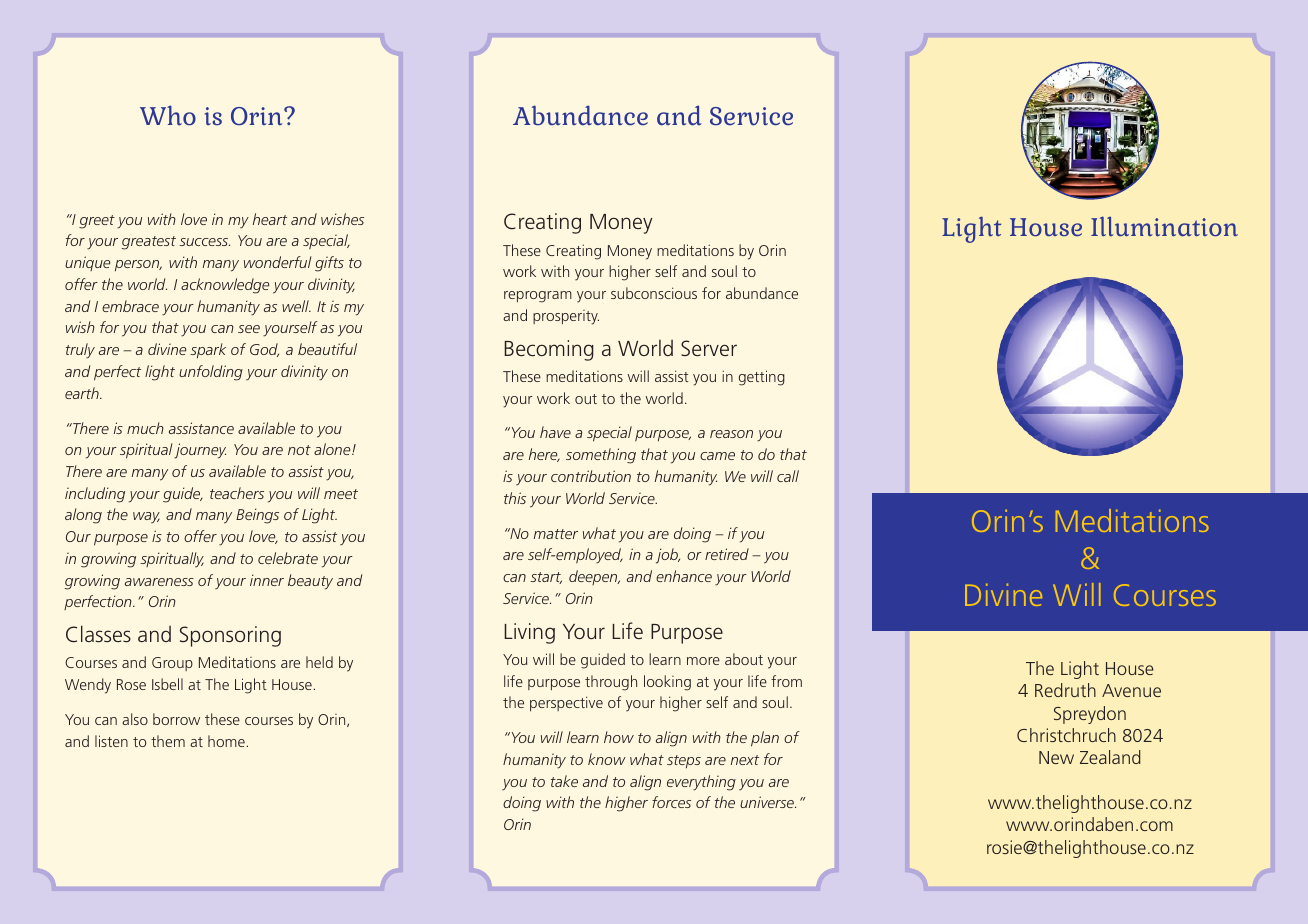  What do you see at coordinates (555, 432) in the page?
I see `have` at bounding box center [555, 432].
